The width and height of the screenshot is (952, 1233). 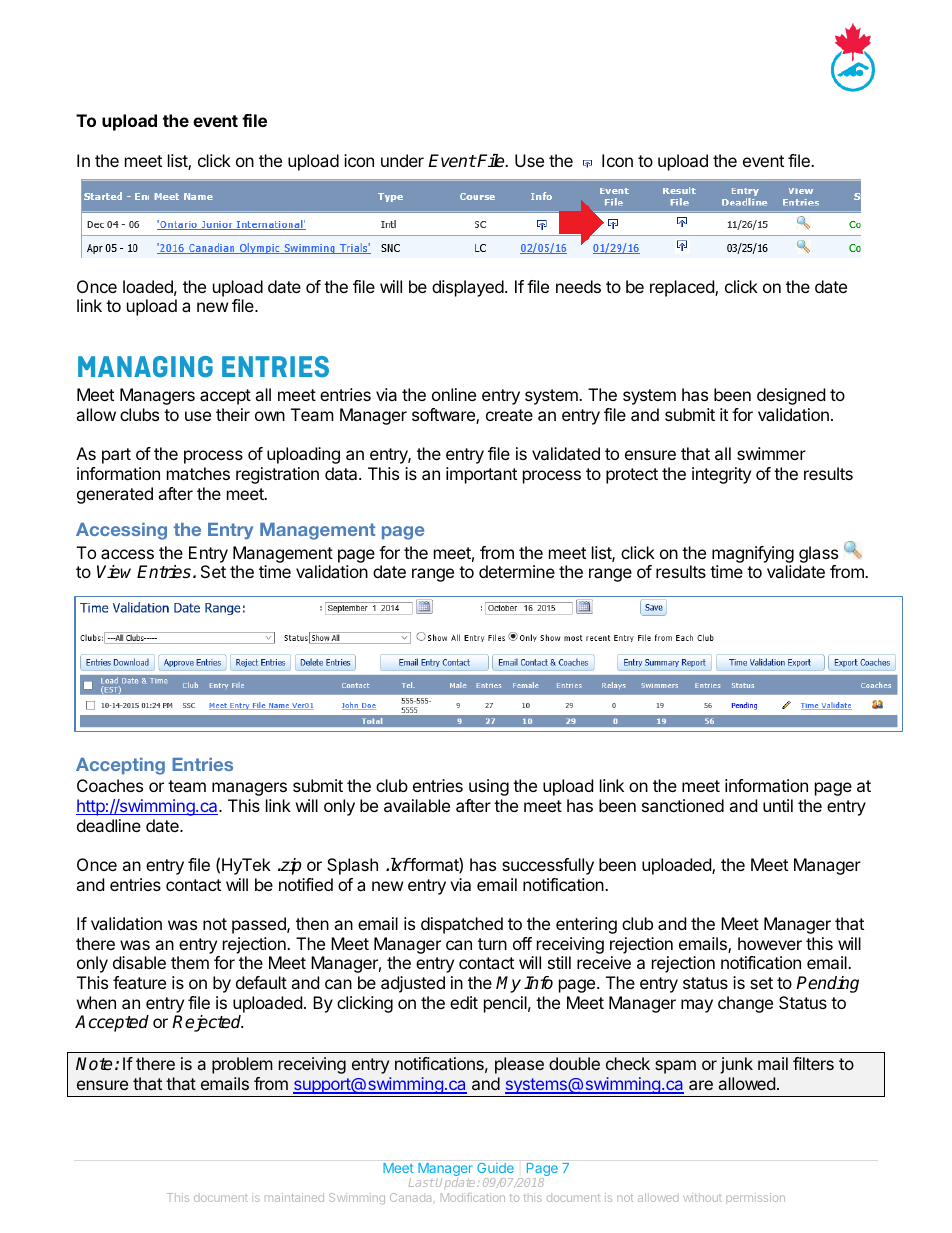 I want to click on Guide, so click(x=495, y=1168).
